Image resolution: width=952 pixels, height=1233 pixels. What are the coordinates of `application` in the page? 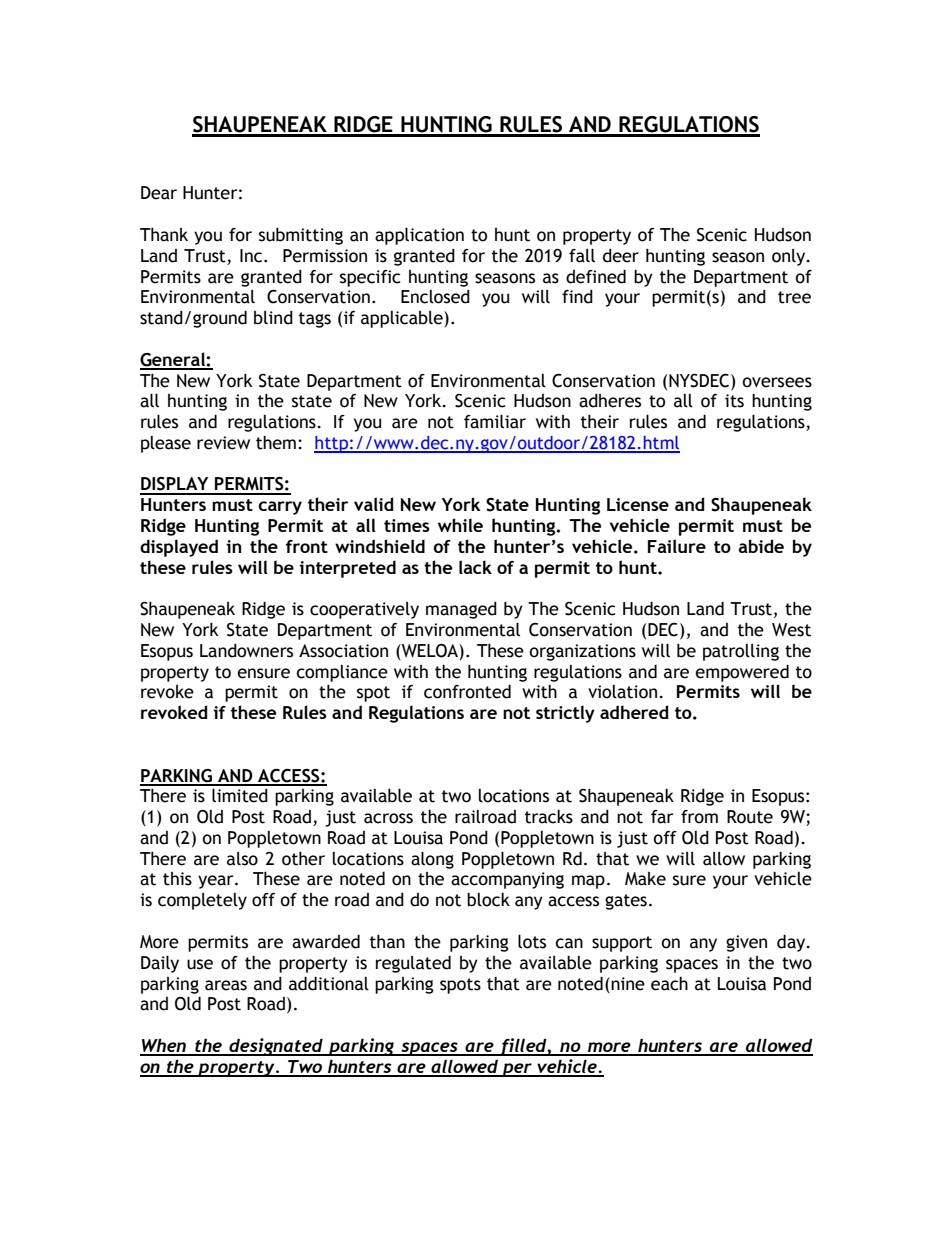 It's located at (419, 236).
